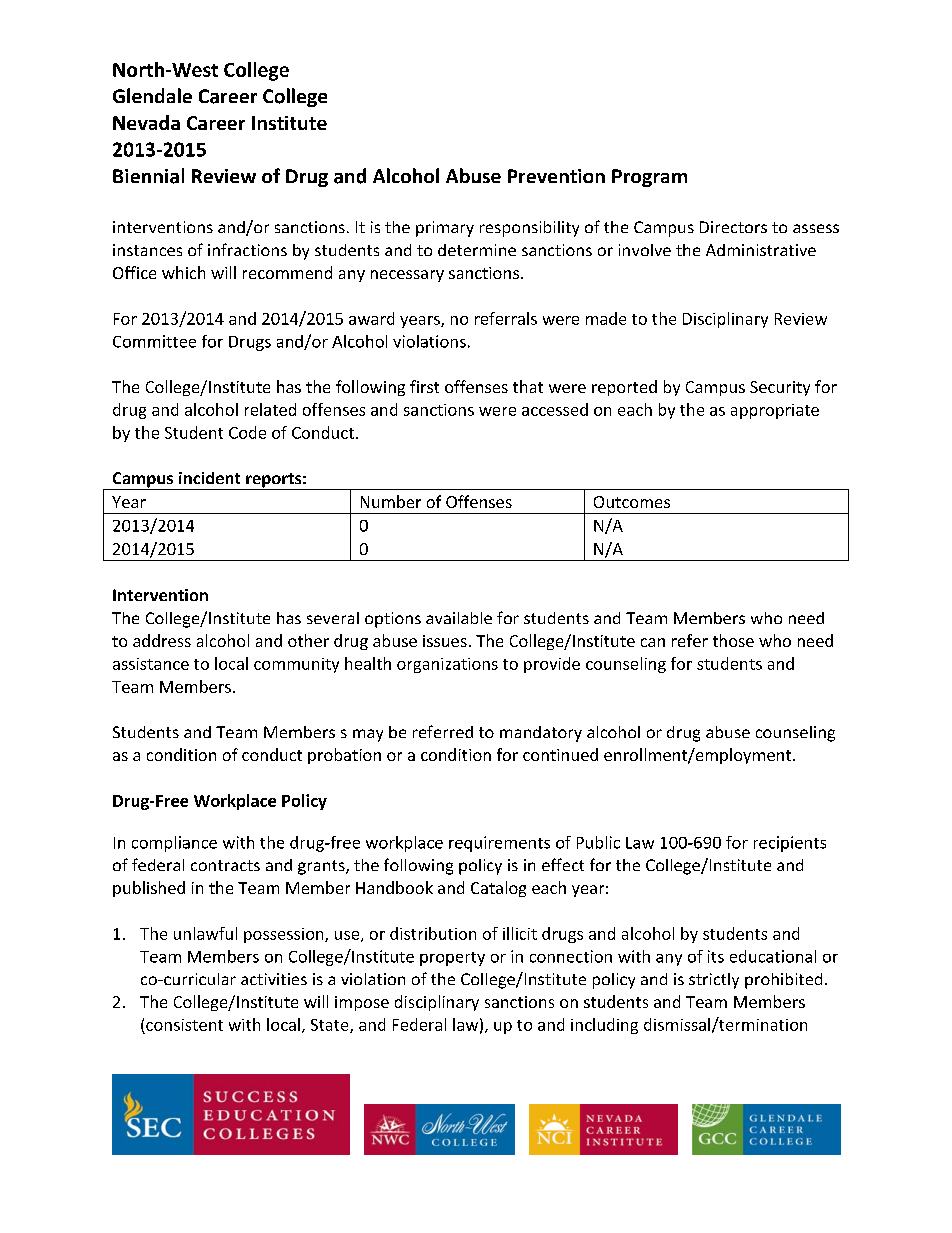 The width and height of the screenshot is (952, 1233). What do you see at coordinates (459, 618) in the screenshot?
I see `available` at bounding box center [459, 618].
